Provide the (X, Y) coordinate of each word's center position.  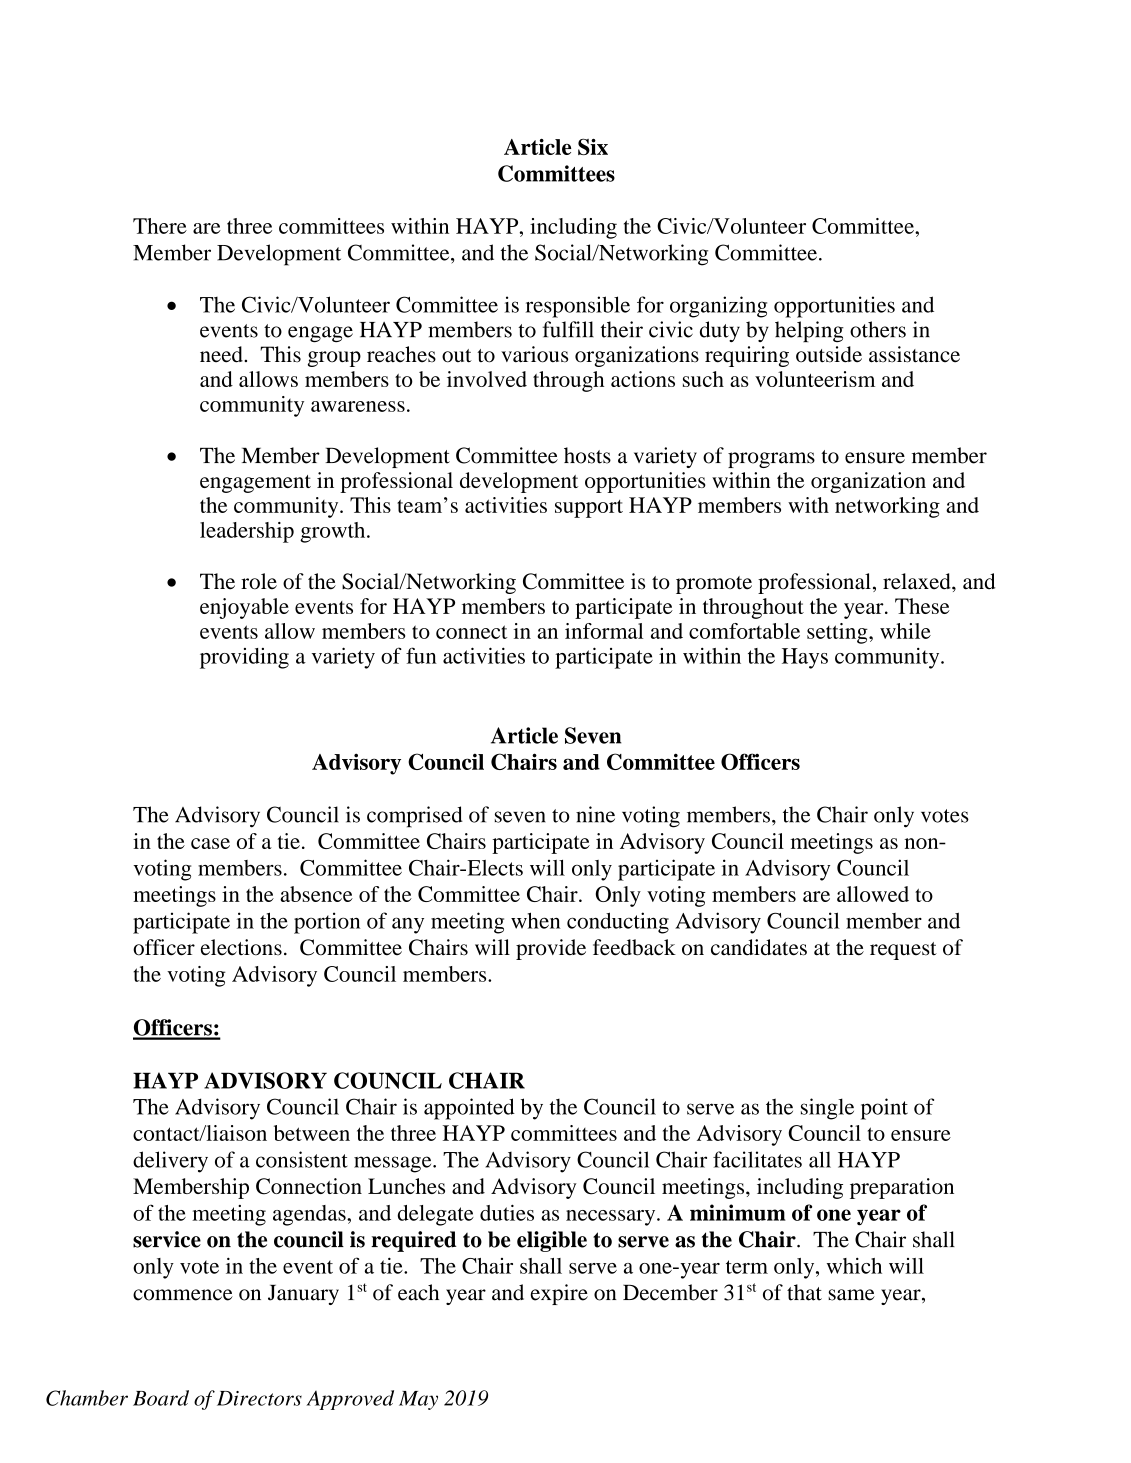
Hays (805, 658)
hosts (587, 455)
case (210, 843)
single (827, 1109)
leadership (247, 532)
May (418, 1400)
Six (593, 146)
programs (771, 460)
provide (551, 949)
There (160, 226)
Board (161, 1398)
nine (595, 814)
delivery (170, 1162)
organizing (718, 307)
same (851, 1295)
